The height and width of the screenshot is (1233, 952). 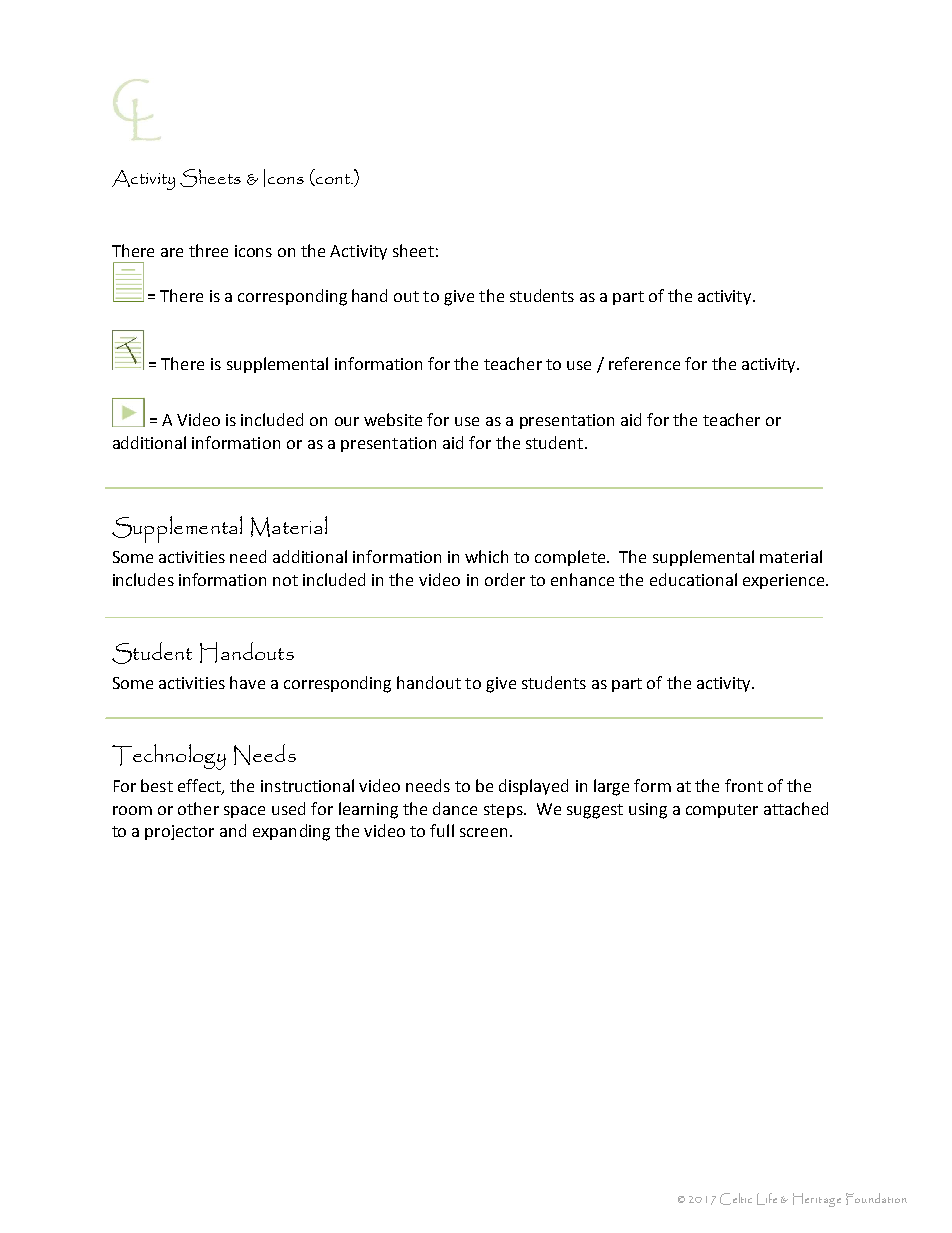 What do you see at coordinates (291, 832) in the screenshot?
I see `expanding` at bounding box center [291, 832].
